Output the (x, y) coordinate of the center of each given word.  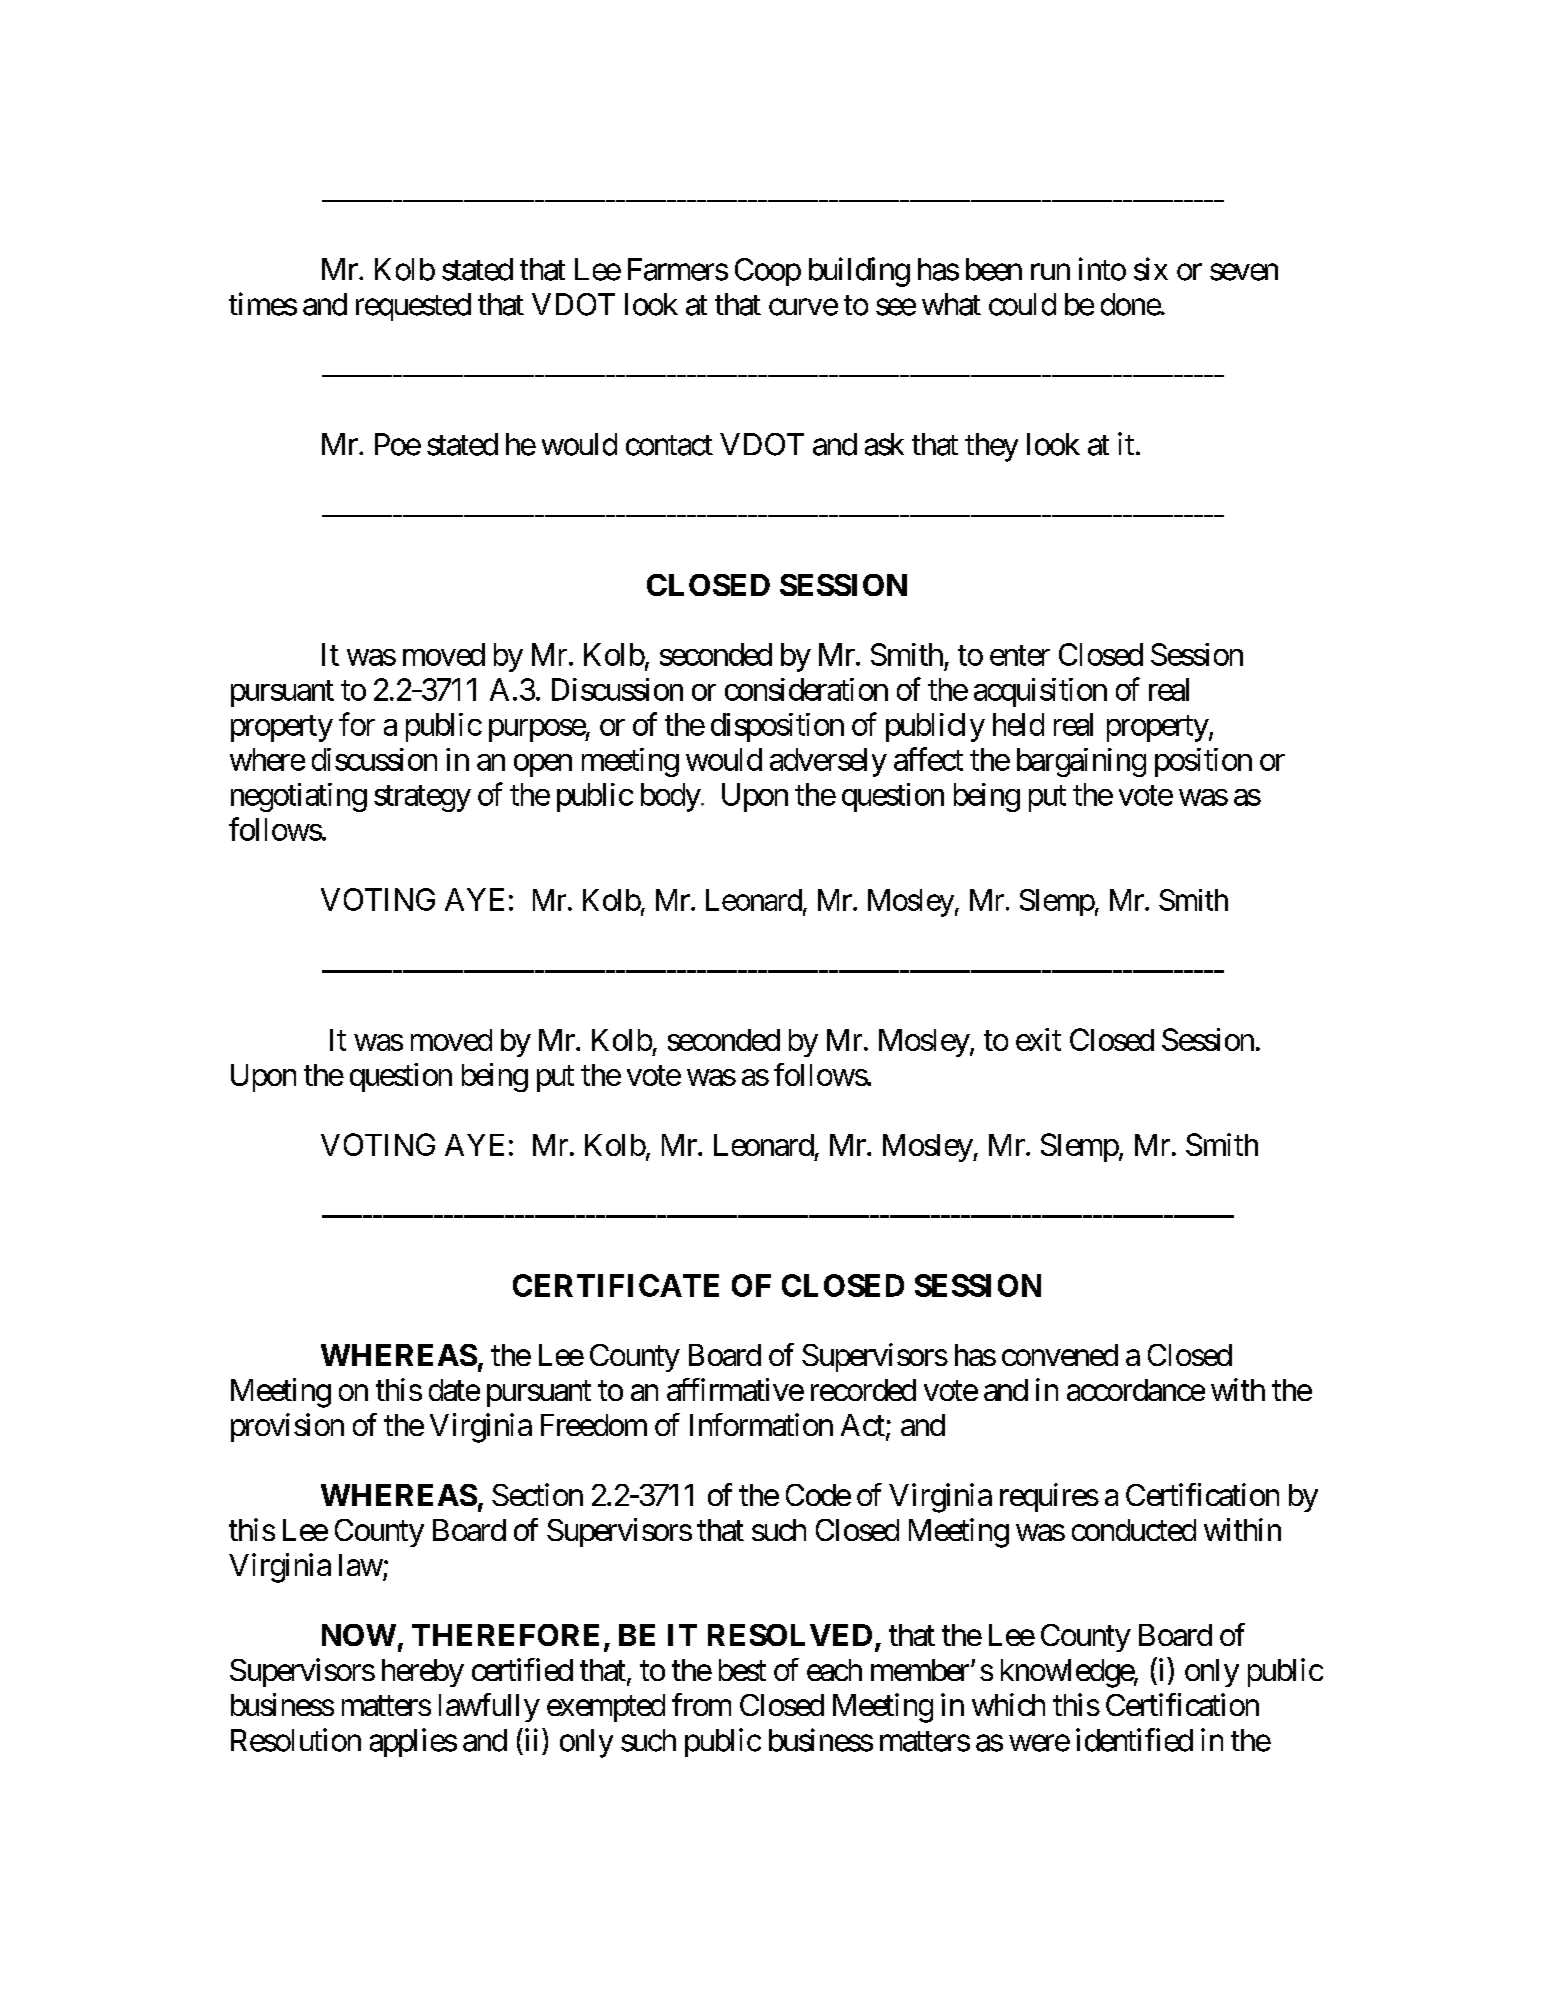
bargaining (1081, 762)
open (543, 765)
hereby (423, 1673)
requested (413, 307)
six (1151, 269)
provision (287, 1427)
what (951, 304)
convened (1060, 1355)
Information (761, 1424)
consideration (806, 689)
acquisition (1040, 692)
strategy (422, 798)
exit (1038, 1039)
